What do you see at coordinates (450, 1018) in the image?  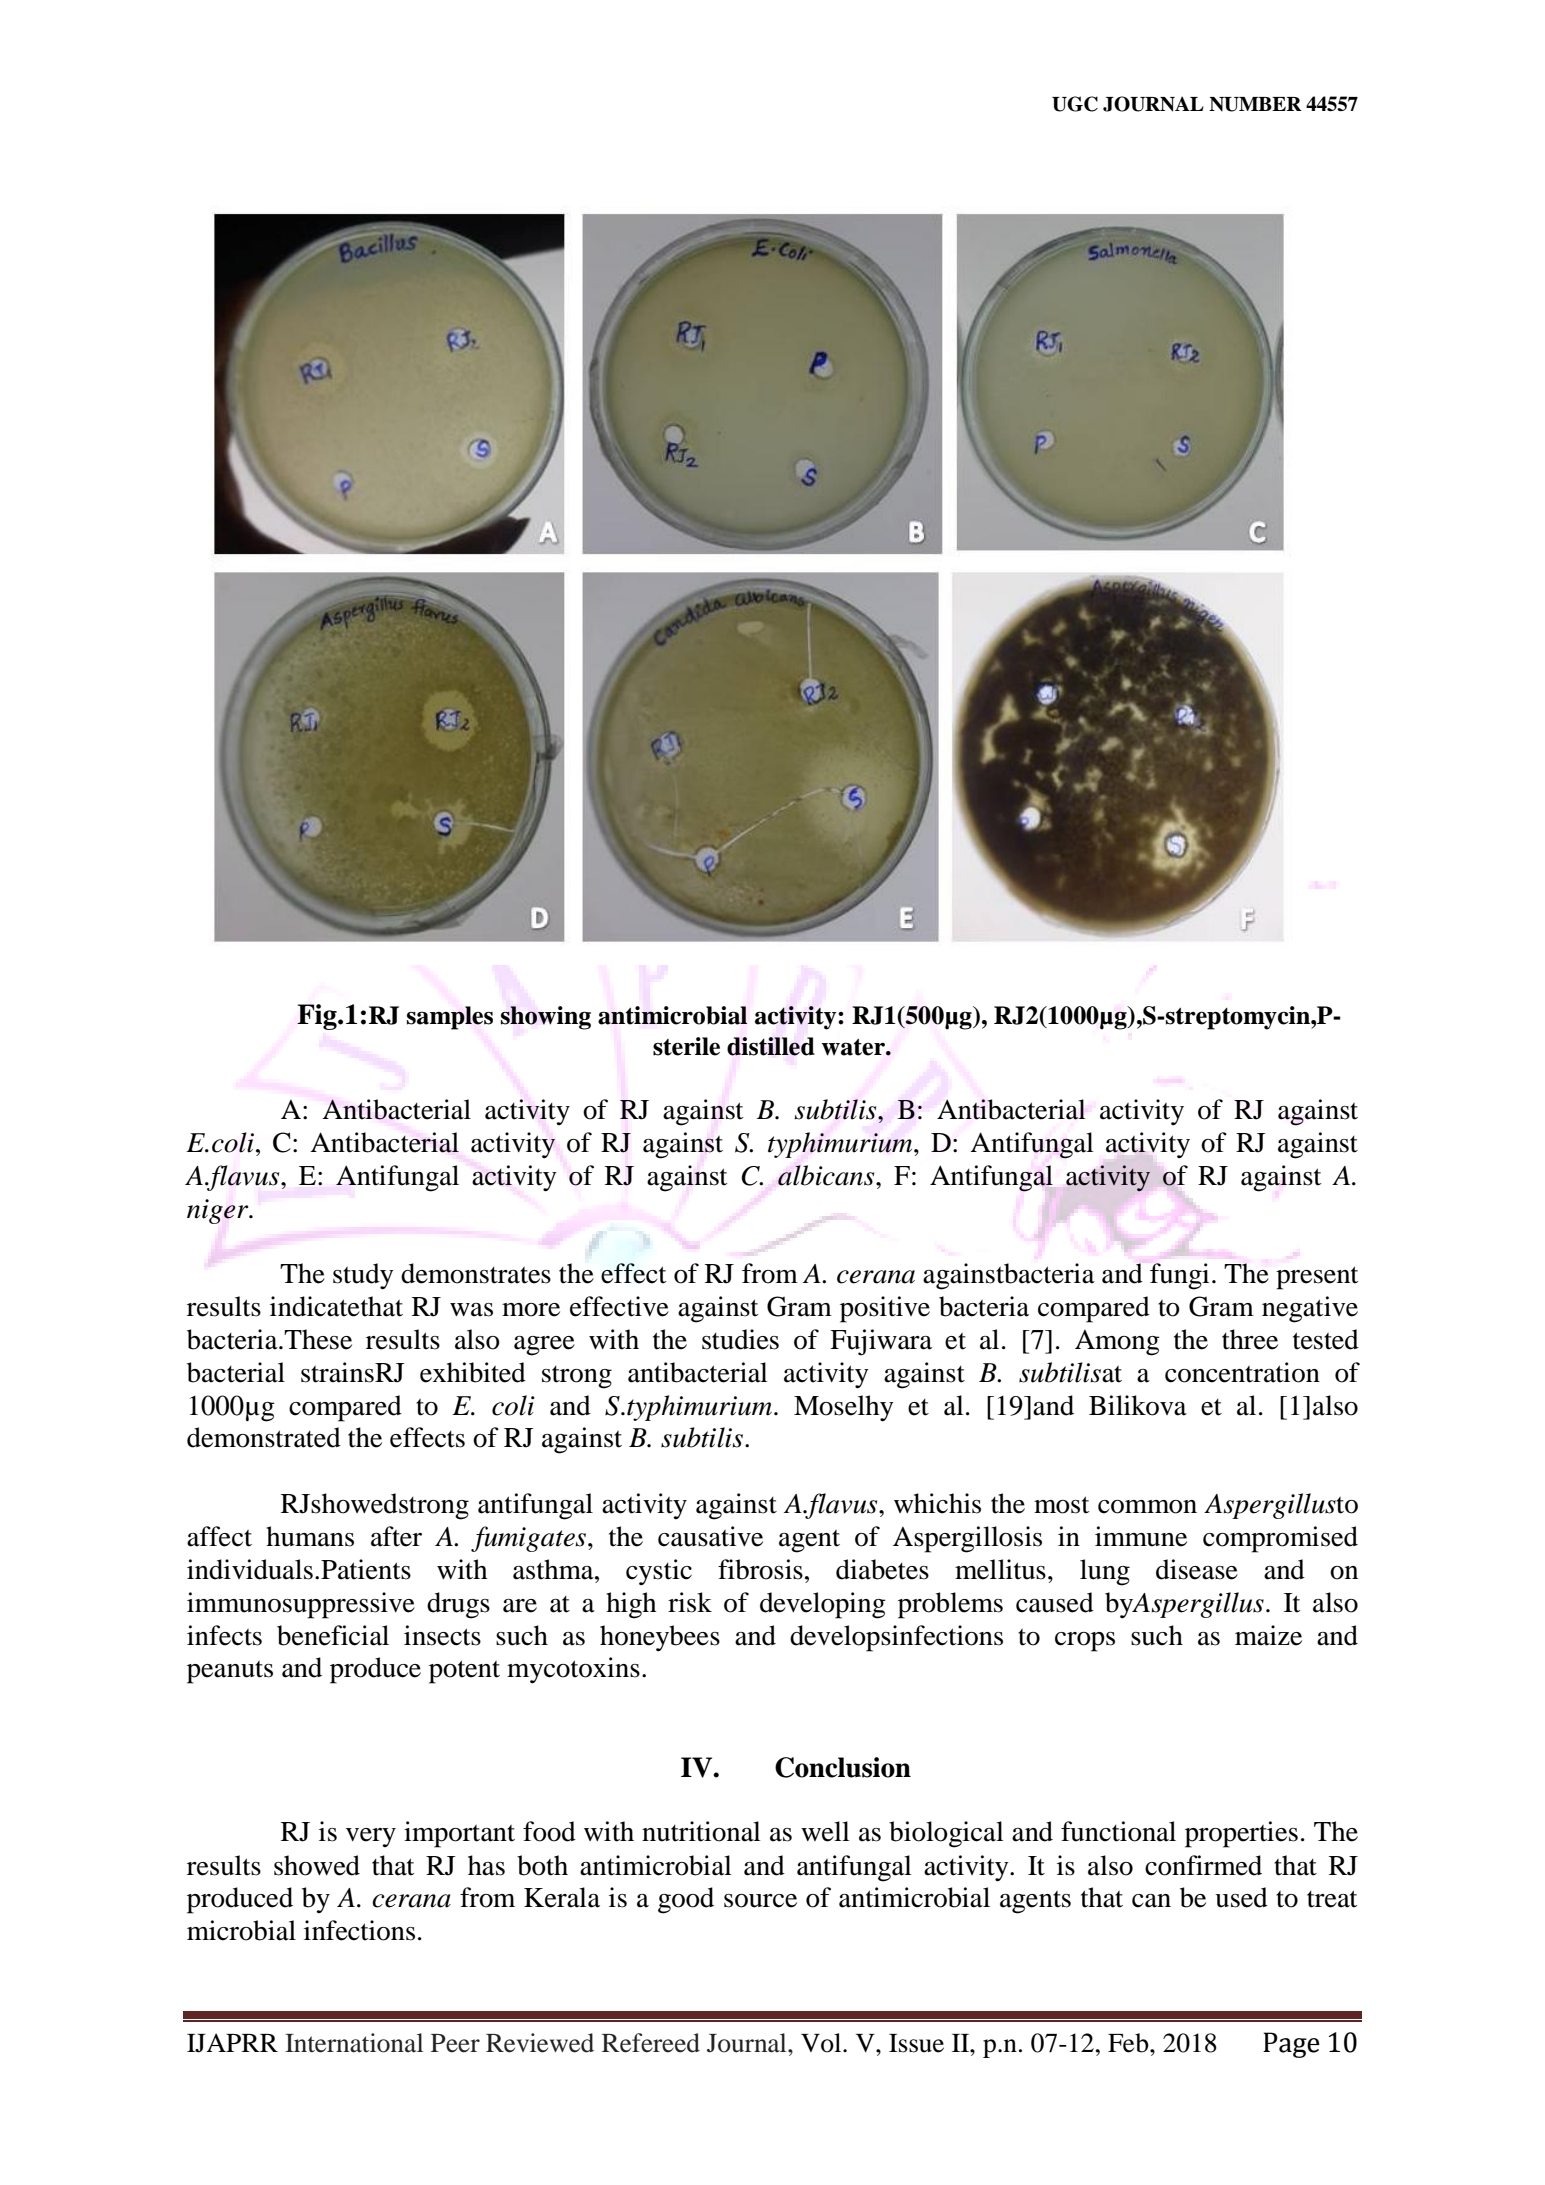 I see `samples` at bounding box center [450, 1018].
